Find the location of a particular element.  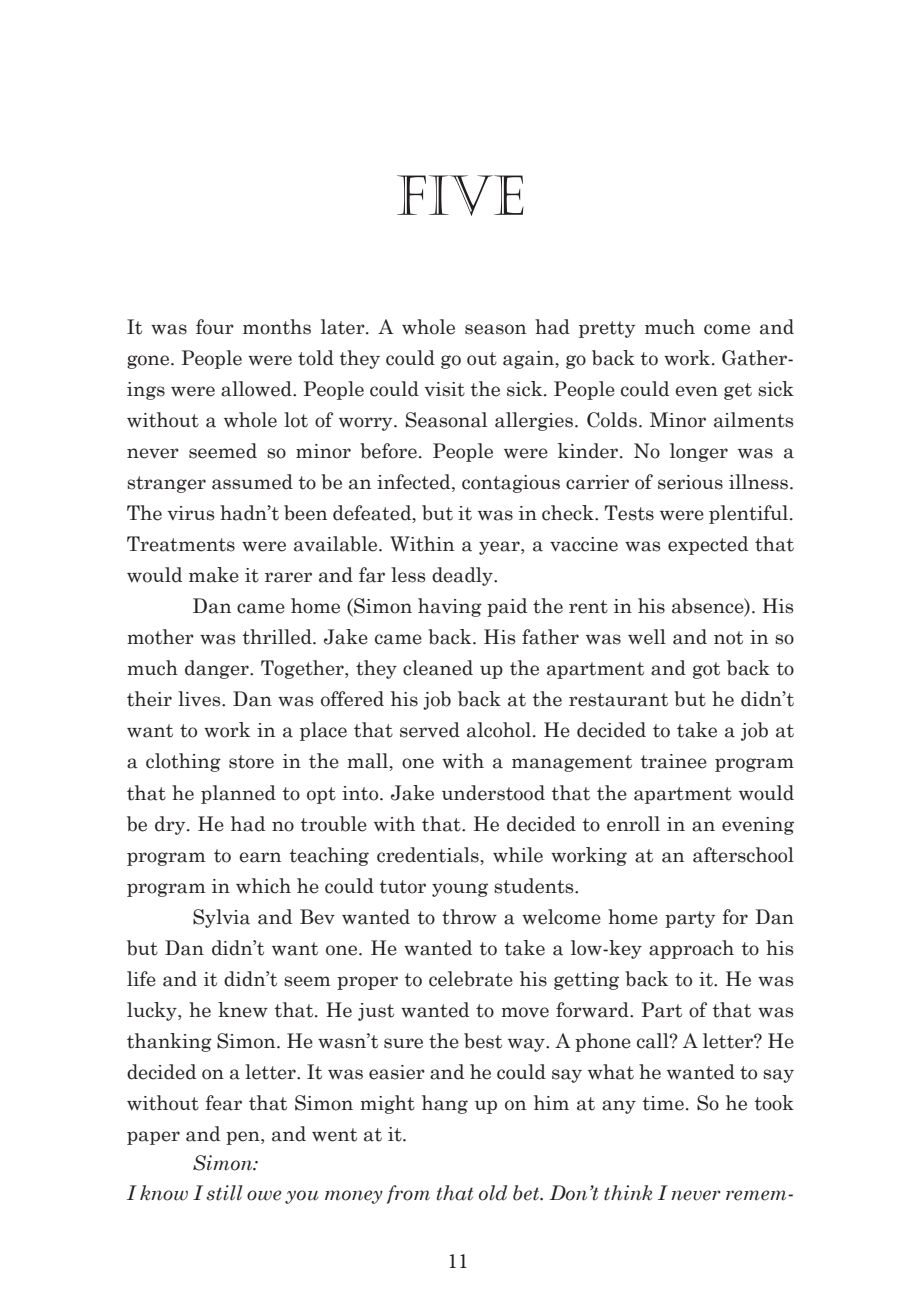

Five is located at coordinates (460, 195).
